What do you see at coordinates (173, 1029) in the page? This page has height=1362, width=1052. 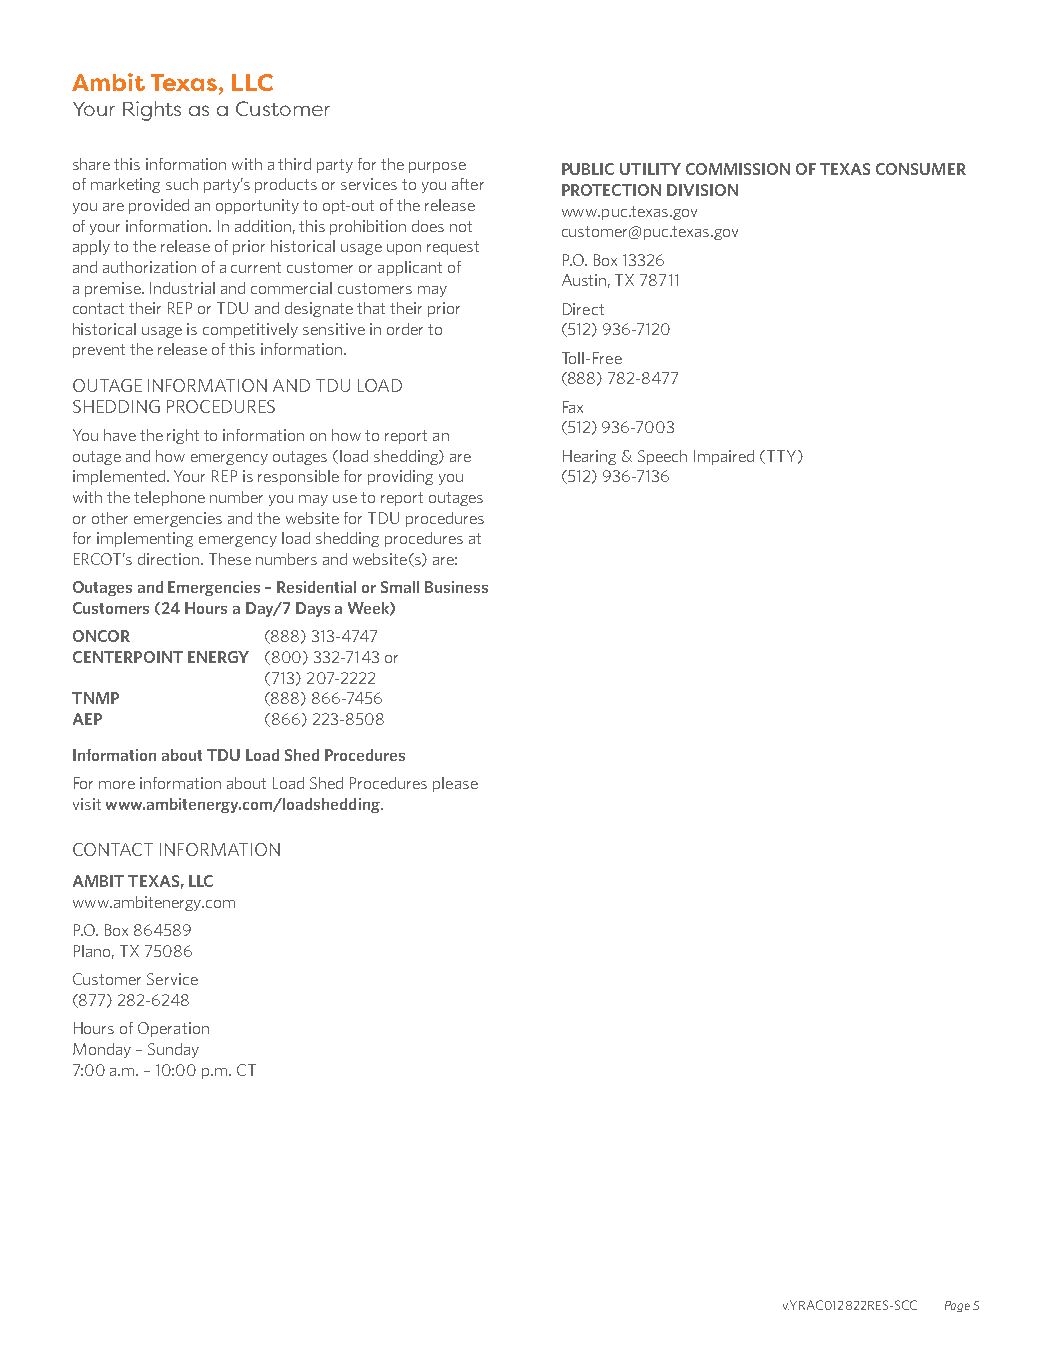 I see `Operation` at bounding box center [173, 1029].
